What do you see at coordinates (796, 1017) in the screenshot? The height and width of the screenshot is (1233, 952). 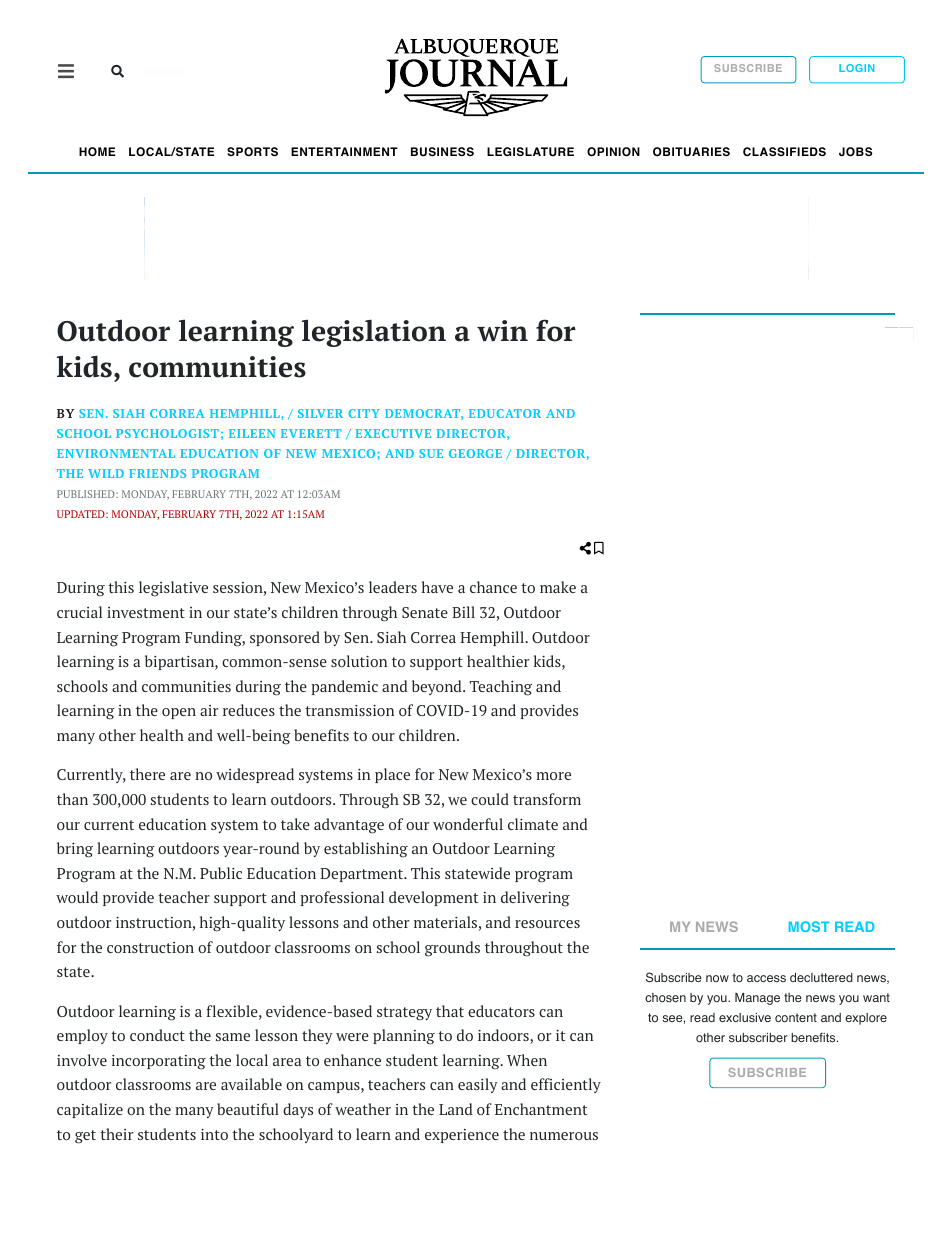 I see `content` at bounding box center [796, 1017].
